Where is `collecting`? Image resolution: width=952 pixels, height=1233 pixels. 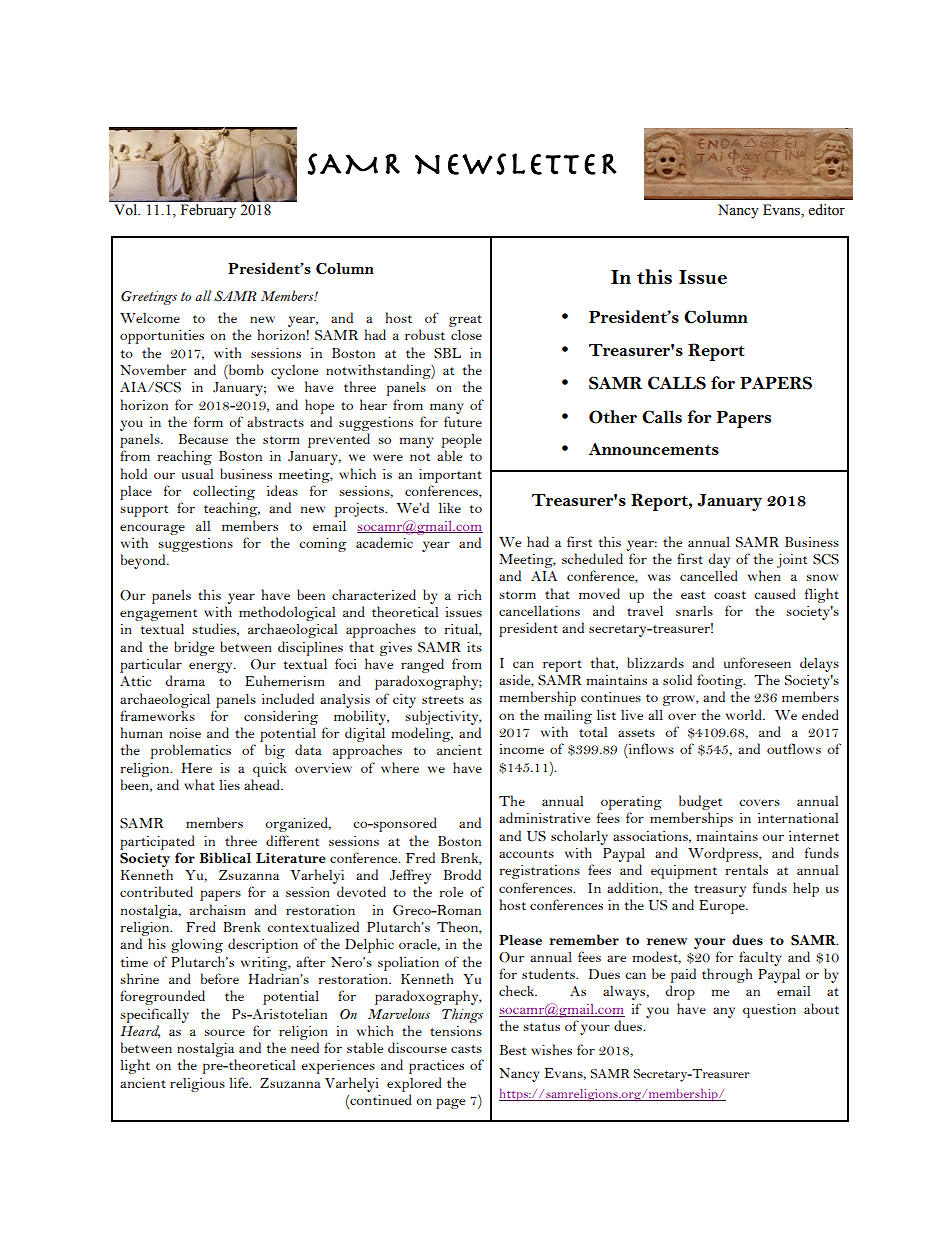
collecting is located at coordinates (224, 492).
